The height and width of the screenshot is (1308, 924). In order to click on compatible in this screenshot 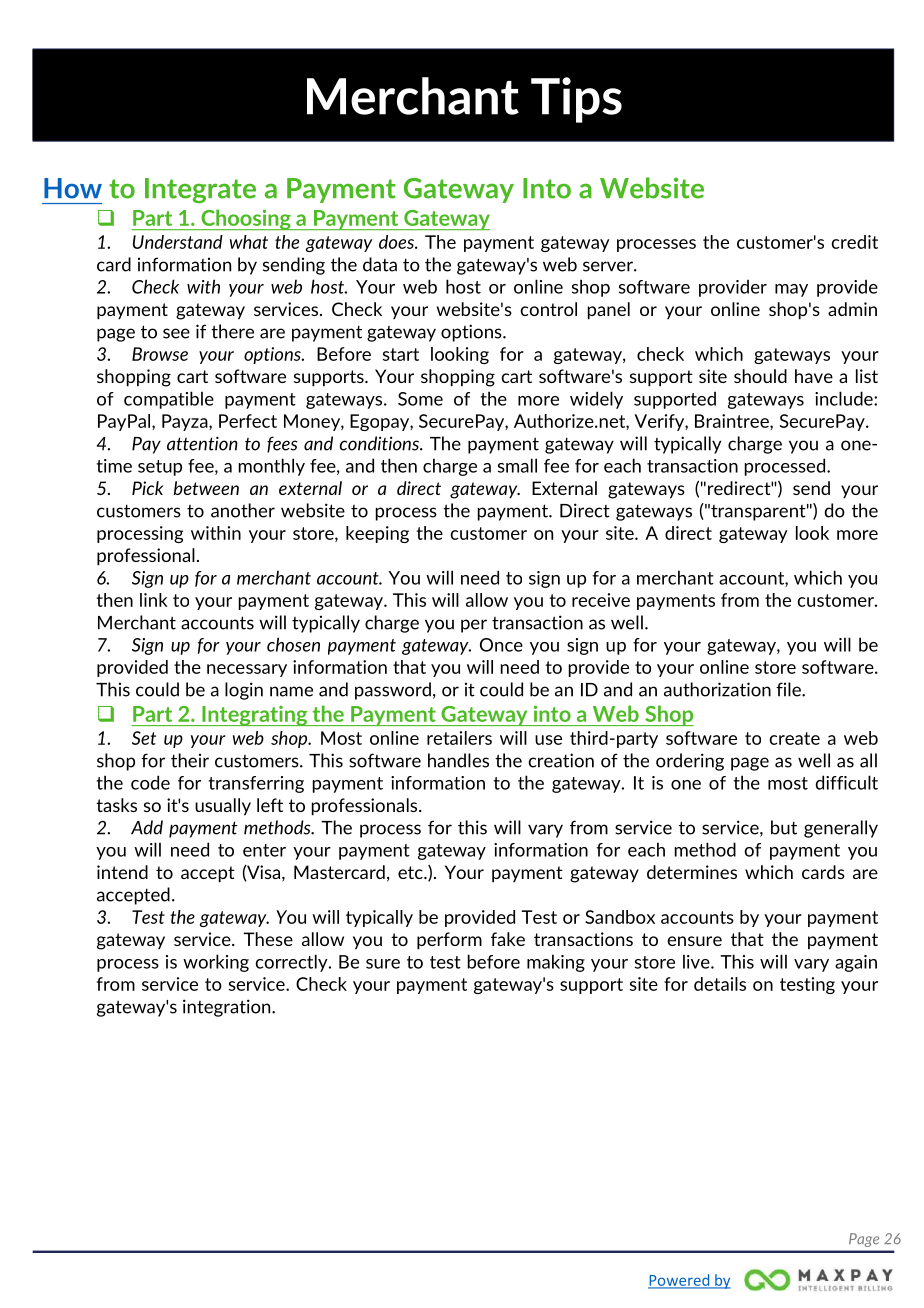, I will do `click(169, 400)`.
